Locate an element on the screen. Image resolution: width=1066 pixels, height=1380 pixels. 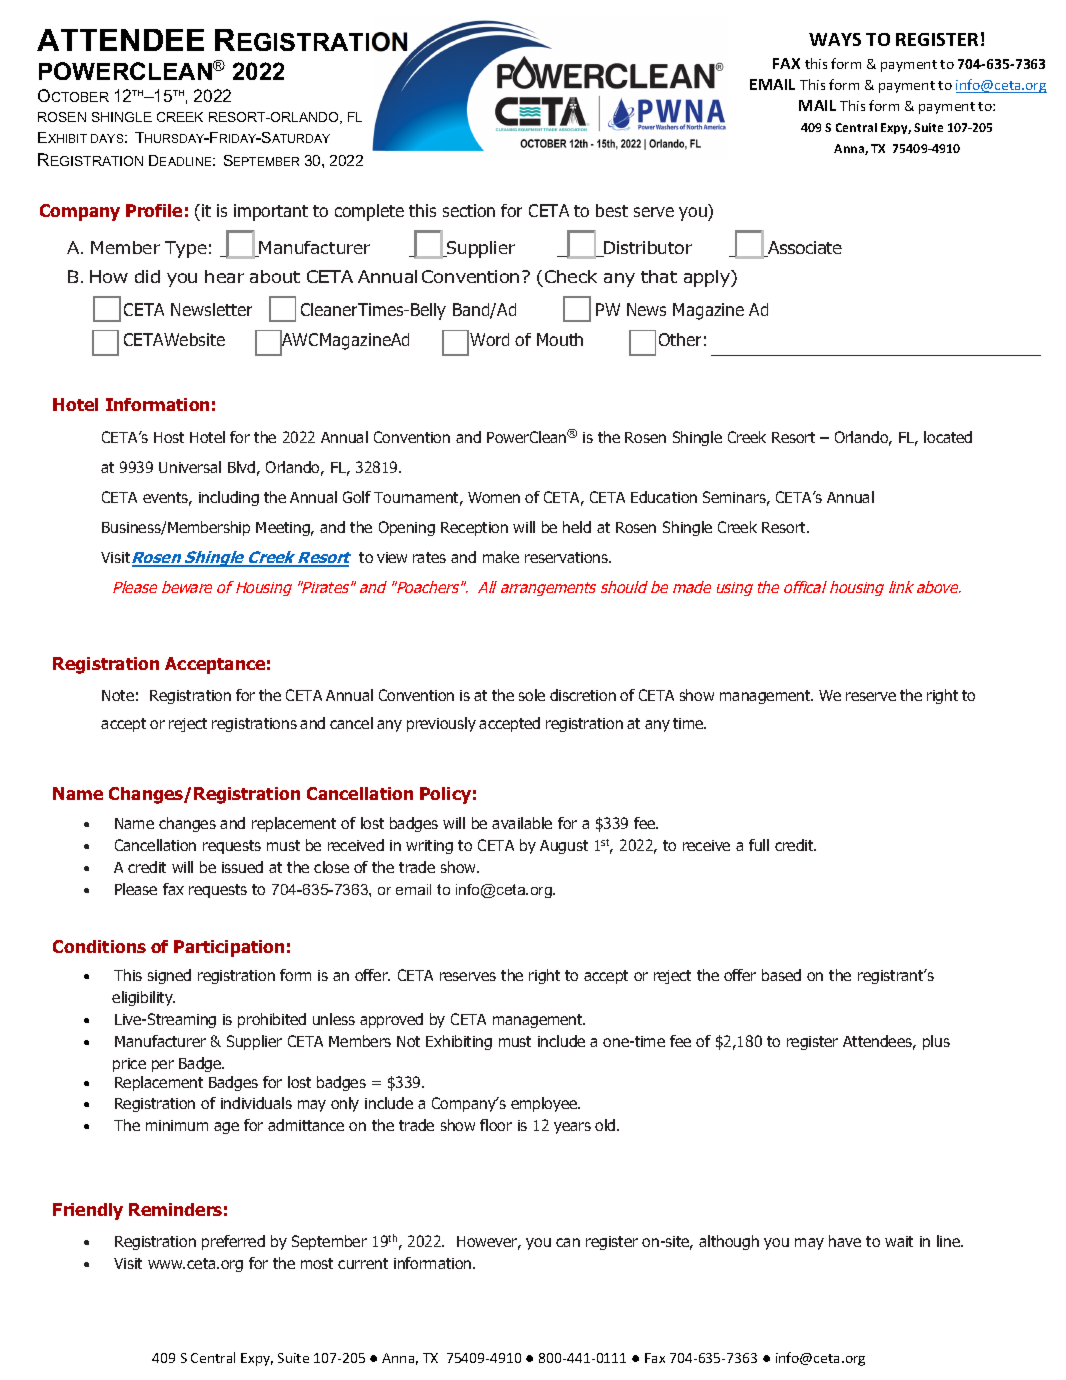
Profile is located at coordinates (154, 210).
